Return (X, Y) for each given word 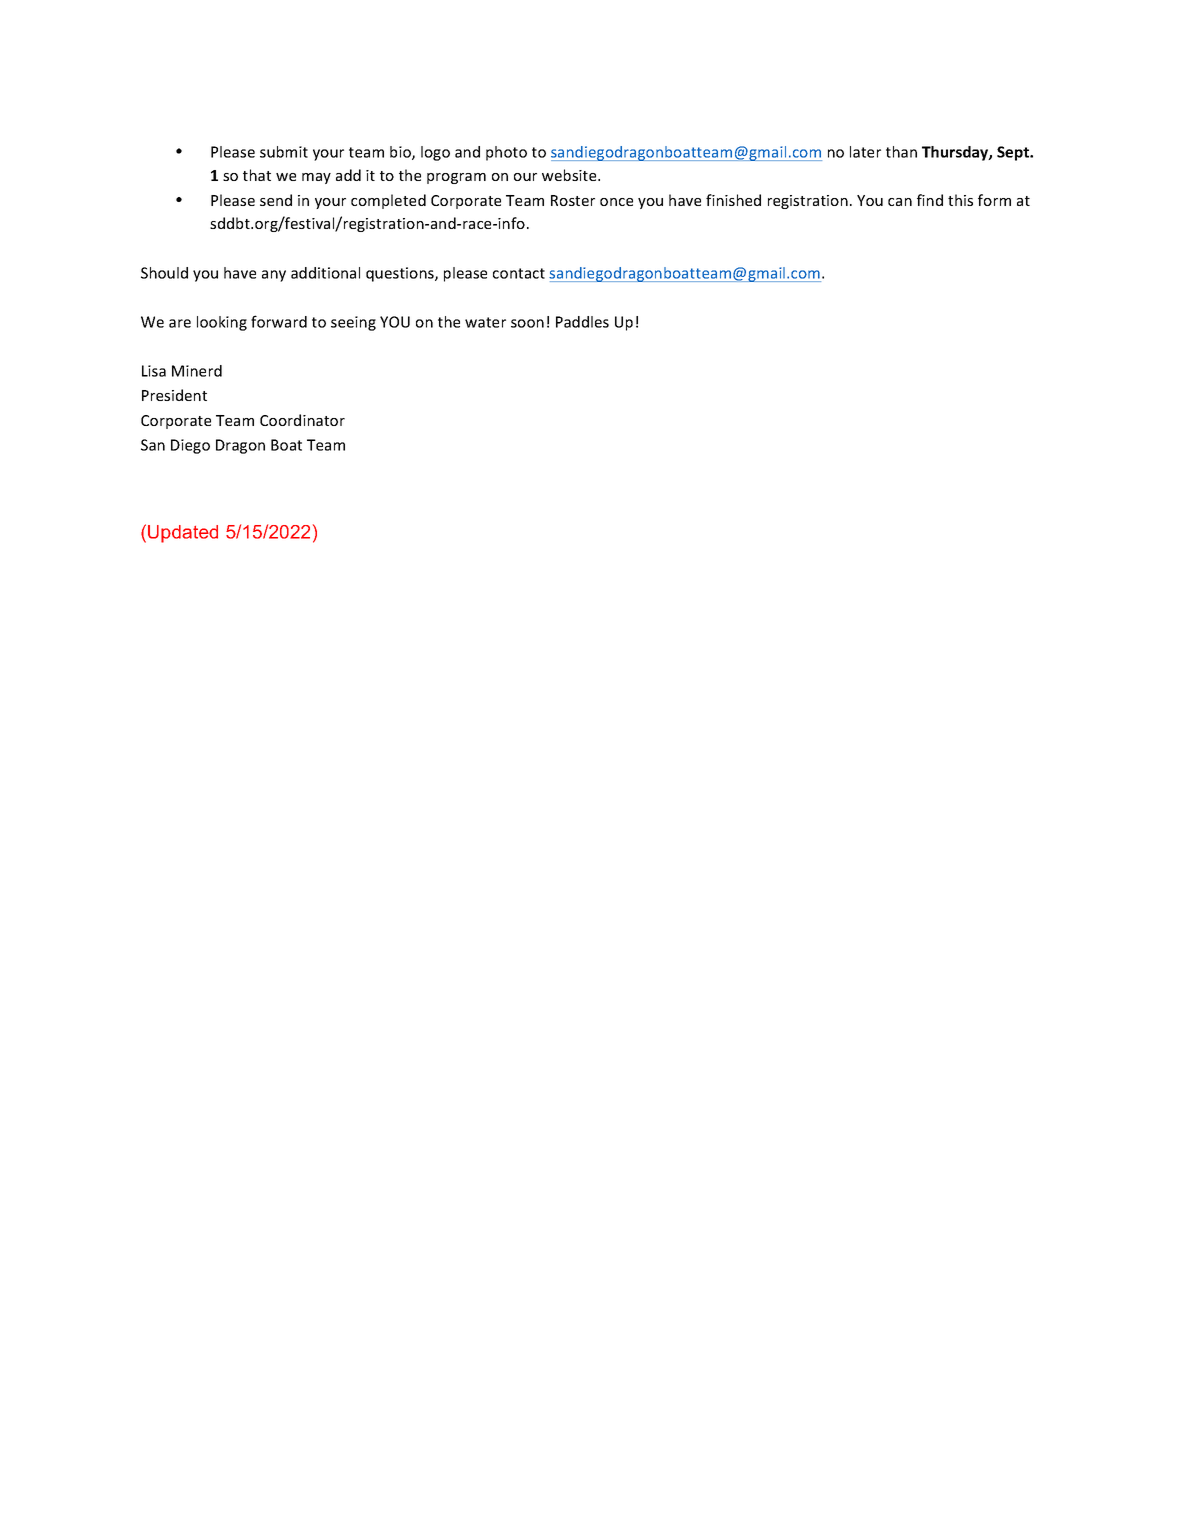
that (257, 175)
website (570, 175)
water (485, 322)
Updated (183, 534)
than (901, 152)
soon (527, 323)
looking (222, 323)
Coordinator (302, 420)
